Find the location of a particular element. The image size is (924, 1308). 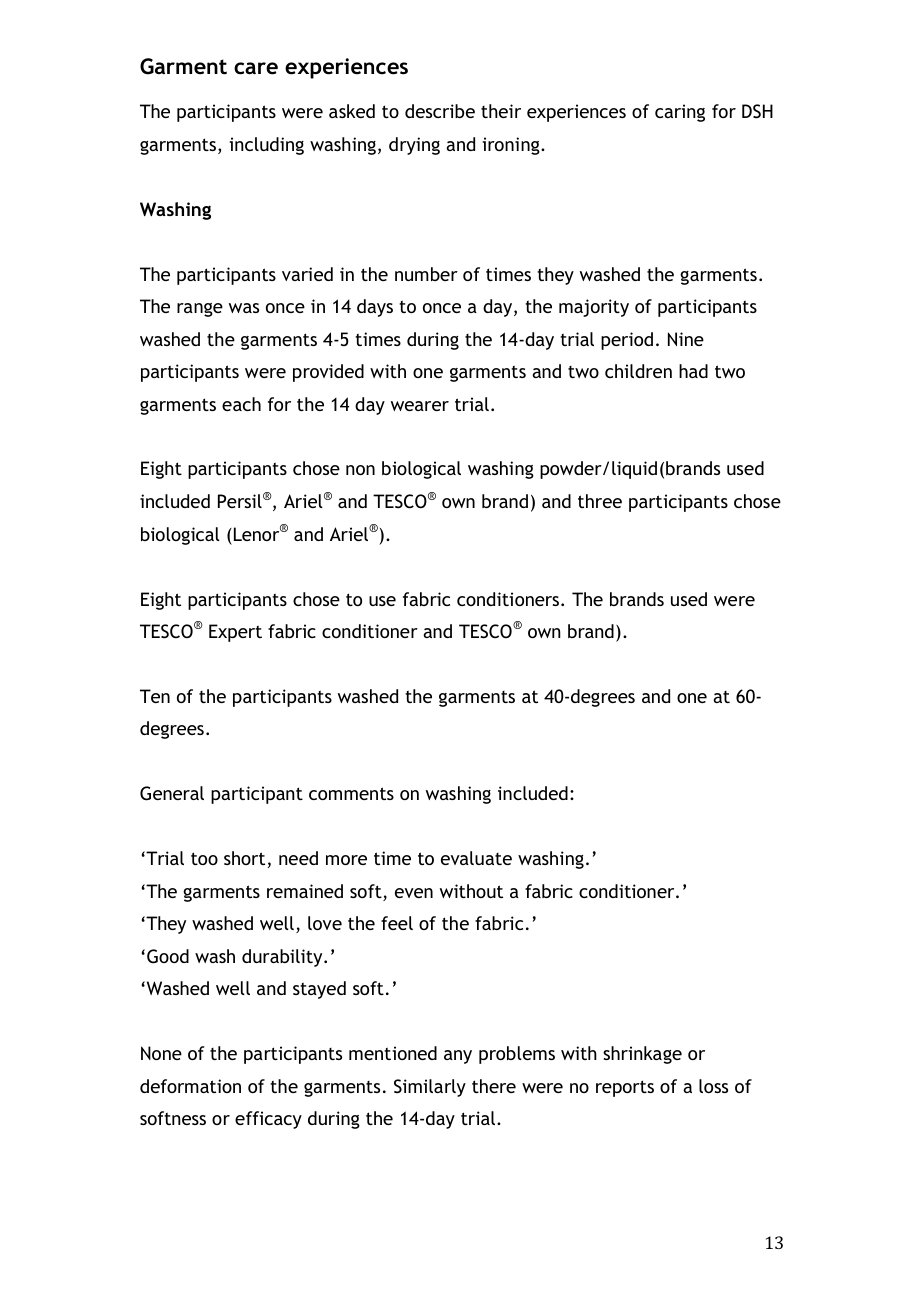

deformation is located at coordinates (190, 1086).
